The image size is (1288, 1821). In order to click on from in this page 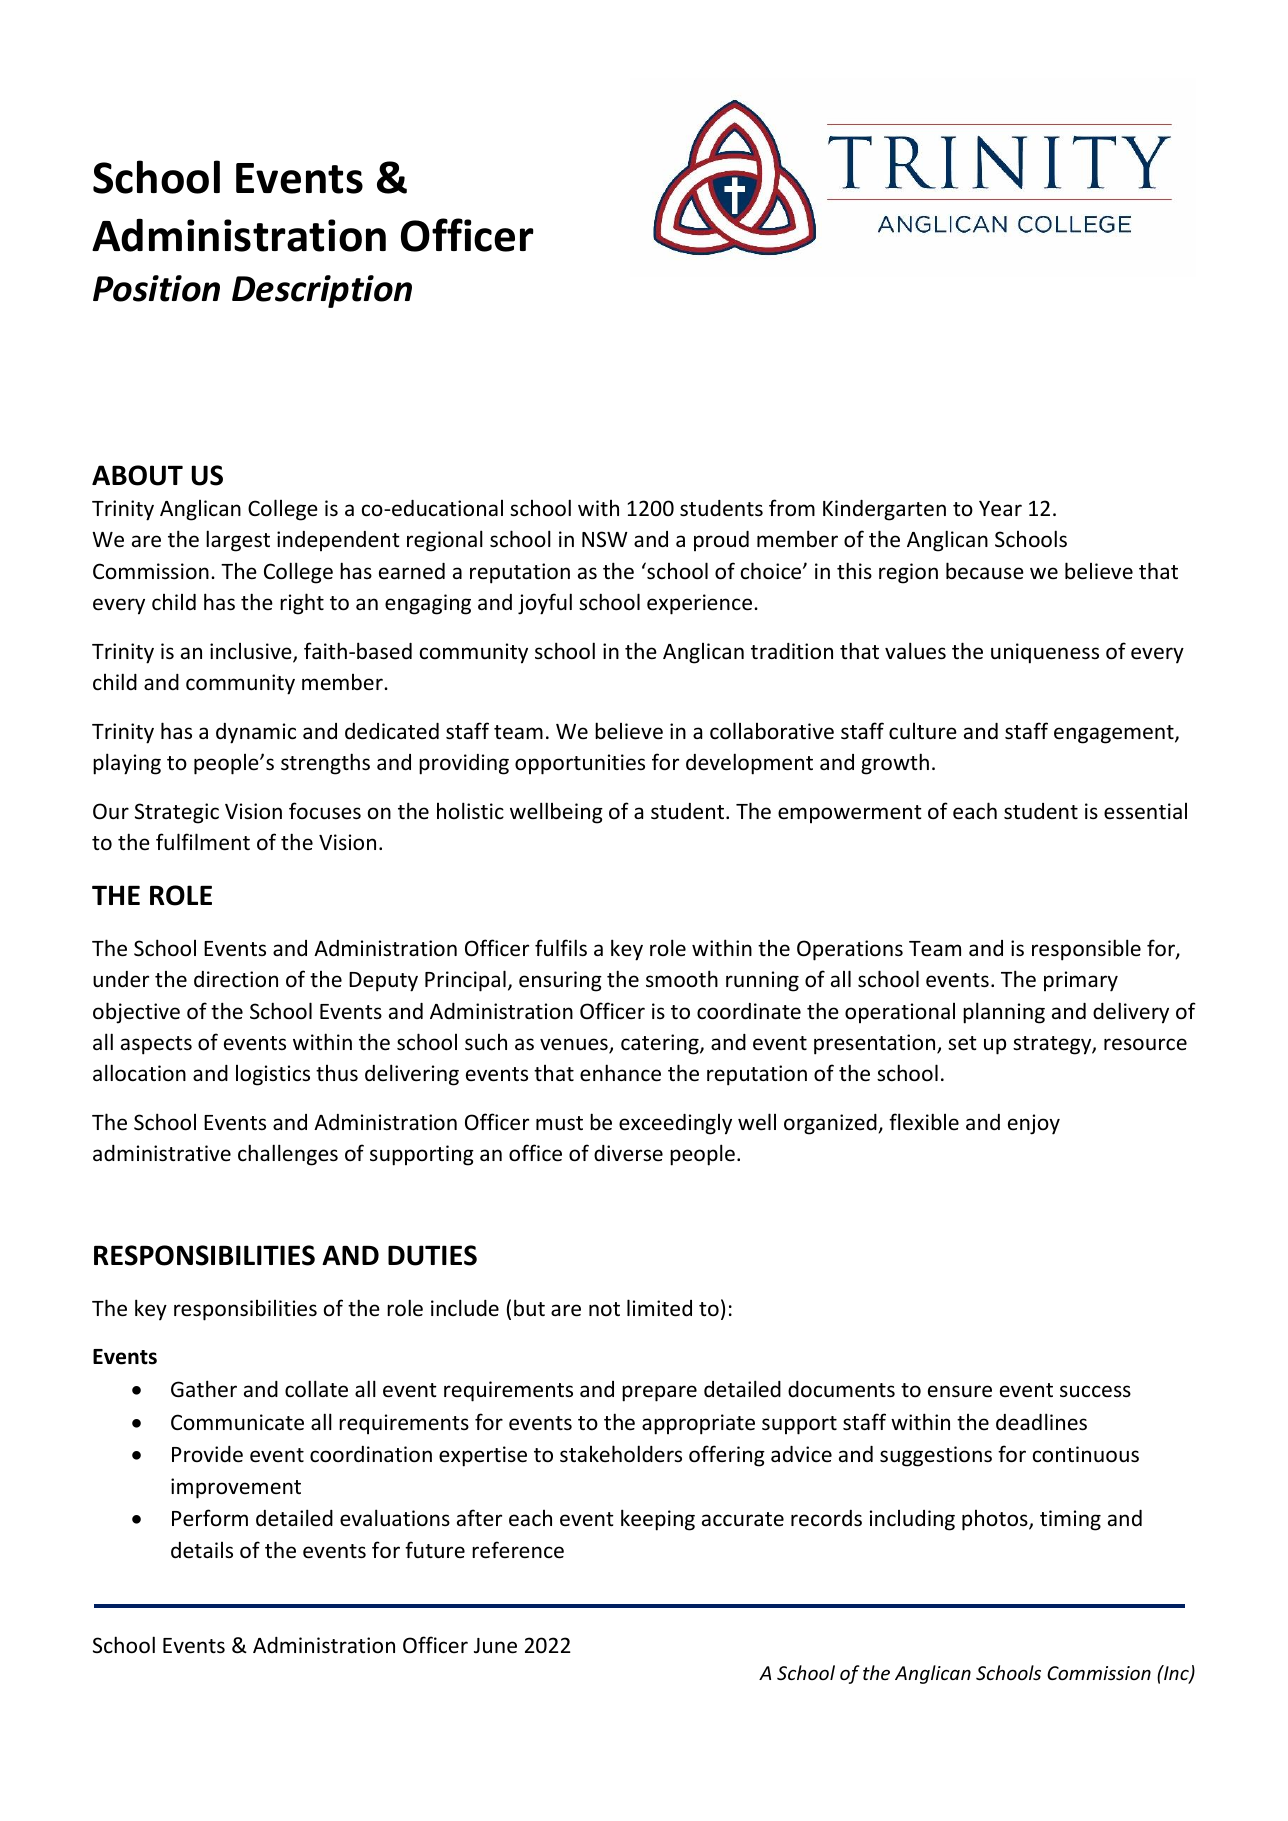, I will do `click(792, 508)`.
